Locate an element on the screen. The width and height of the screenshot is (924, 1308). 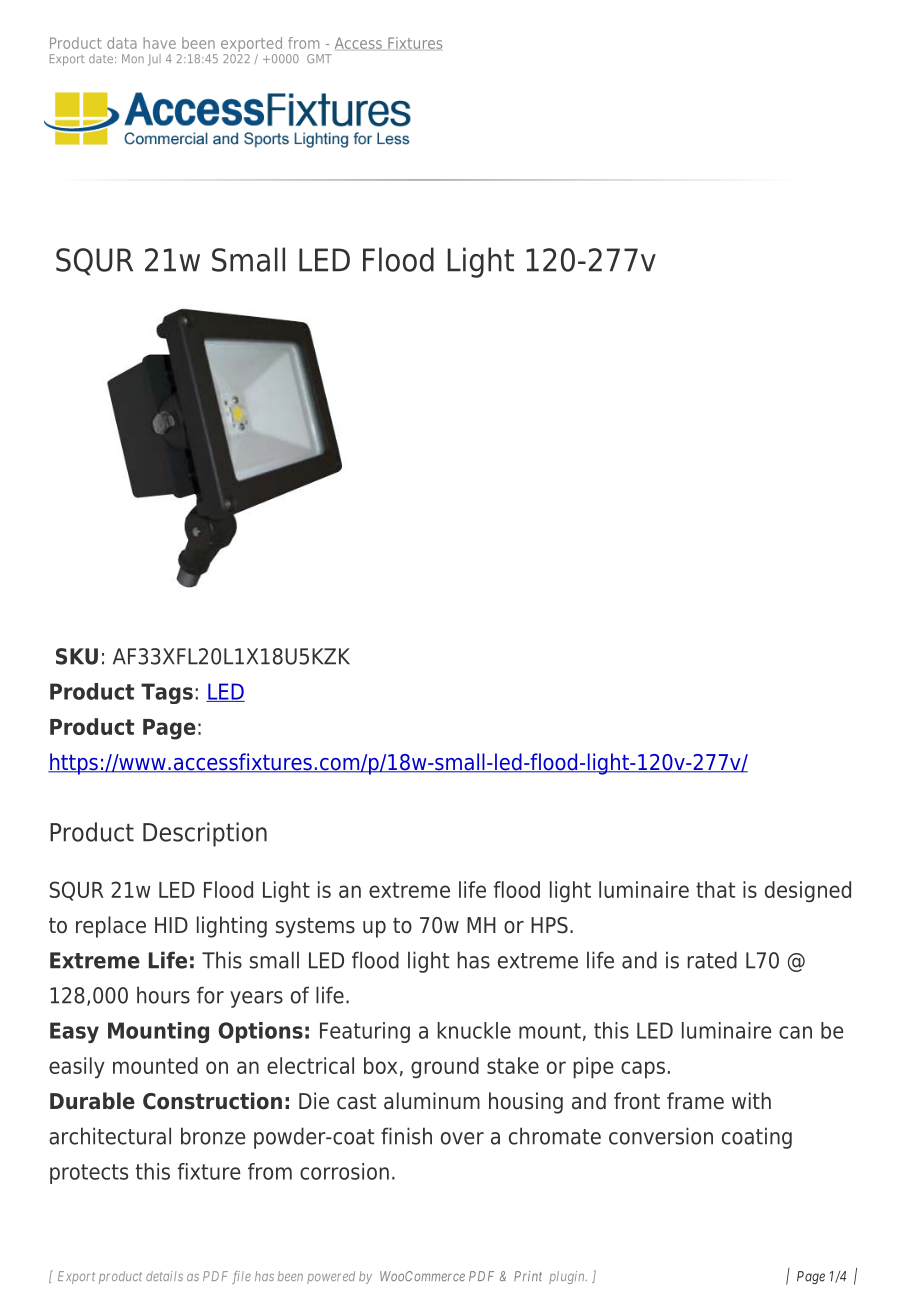
details is located at coordinates (164, 1276).
